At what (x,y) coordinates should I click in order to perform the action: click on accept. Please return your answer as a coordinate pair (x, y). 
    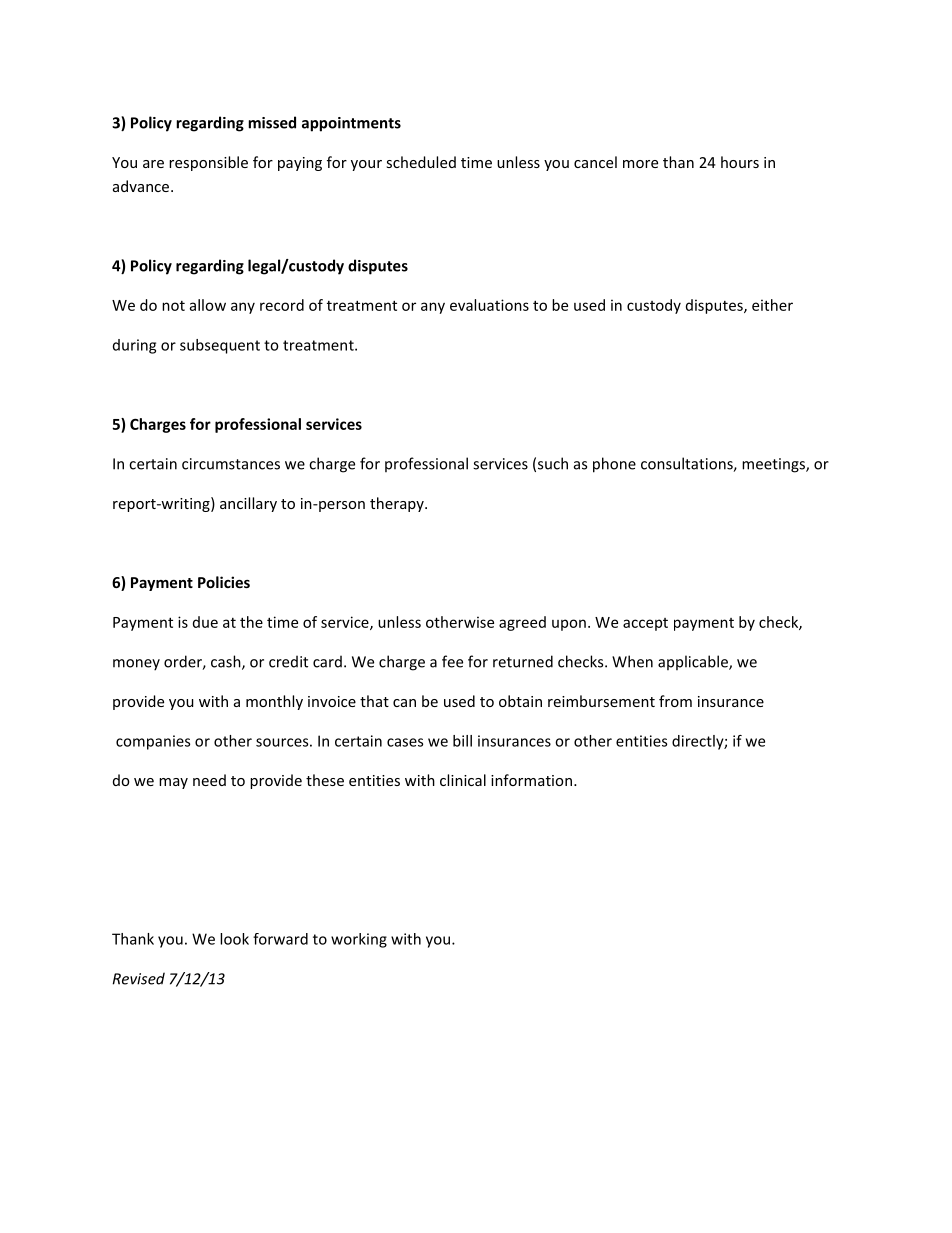
    Looking at the image, I should click on (645, 624).
